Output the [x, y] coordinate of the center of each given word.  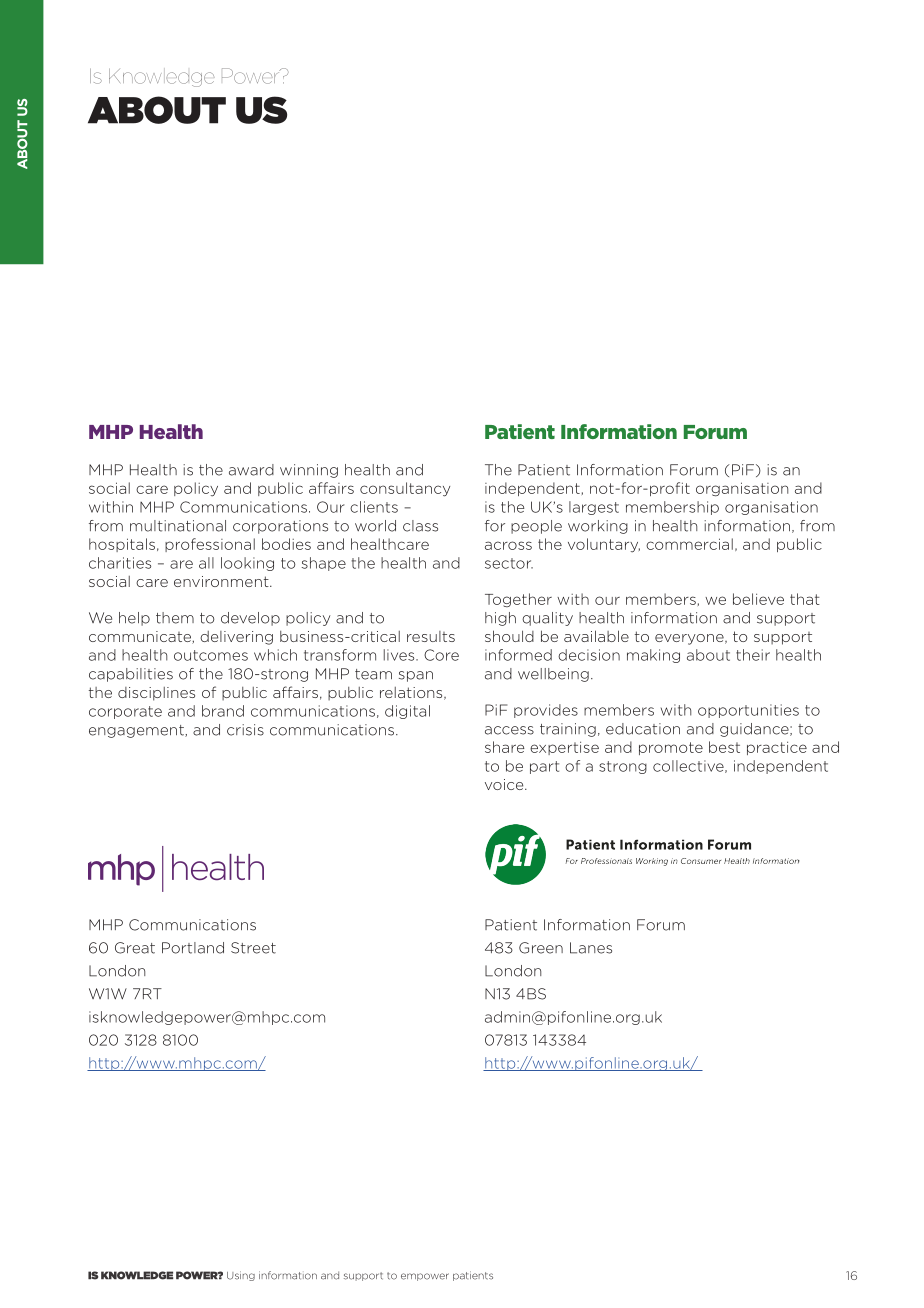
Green [541, 948]
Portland [193, 948]
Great [135, 948]
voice [505, 784]
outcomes [211, 655]
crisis [245, 730]
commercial [689, 544]
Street [253, 948]
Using [241, 1276]
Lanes [591, 948]
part [544, 767]
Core [441, 655]
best [724, 747]
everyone [690, 639]
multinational [178, 526]
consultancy [405, 489]
